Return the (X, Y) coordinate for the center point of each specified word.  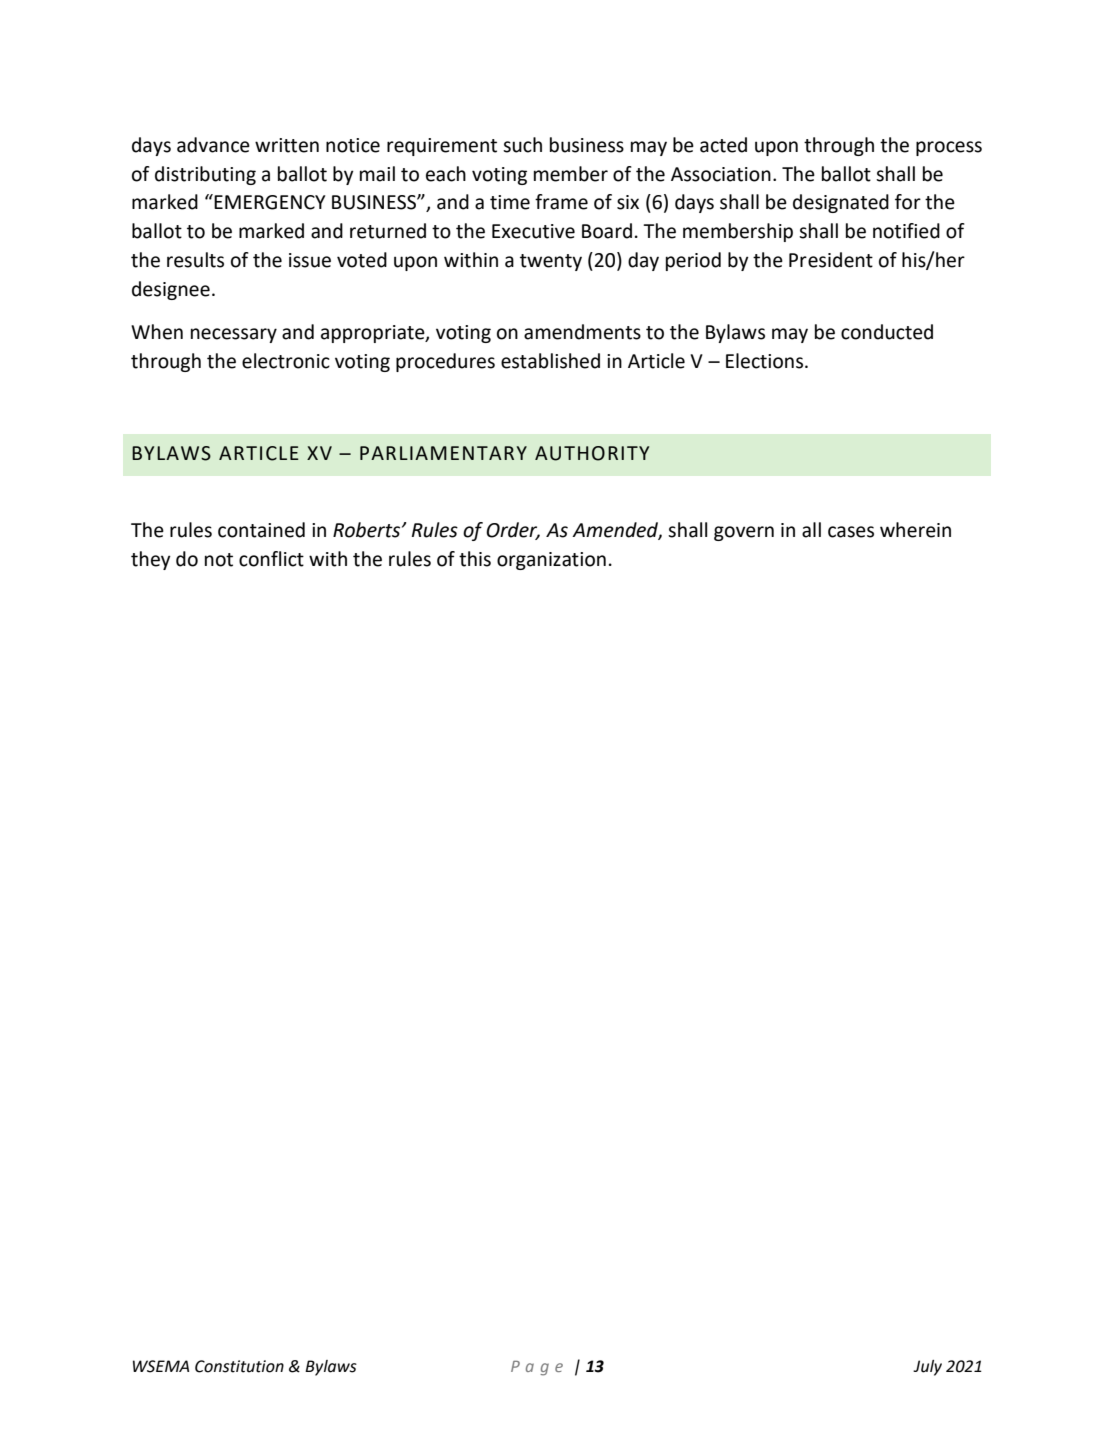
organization (551, 561)
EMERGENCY (270, 202)
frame (561, 202)
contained (261, 530)
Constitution (239, 1366)
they (151, 560)
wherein (915, 530)
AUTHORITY (592, 453)
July (927, 1368)
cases (851, 532)
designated (841, 203)
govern (744, 533)
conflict (271, 559)
